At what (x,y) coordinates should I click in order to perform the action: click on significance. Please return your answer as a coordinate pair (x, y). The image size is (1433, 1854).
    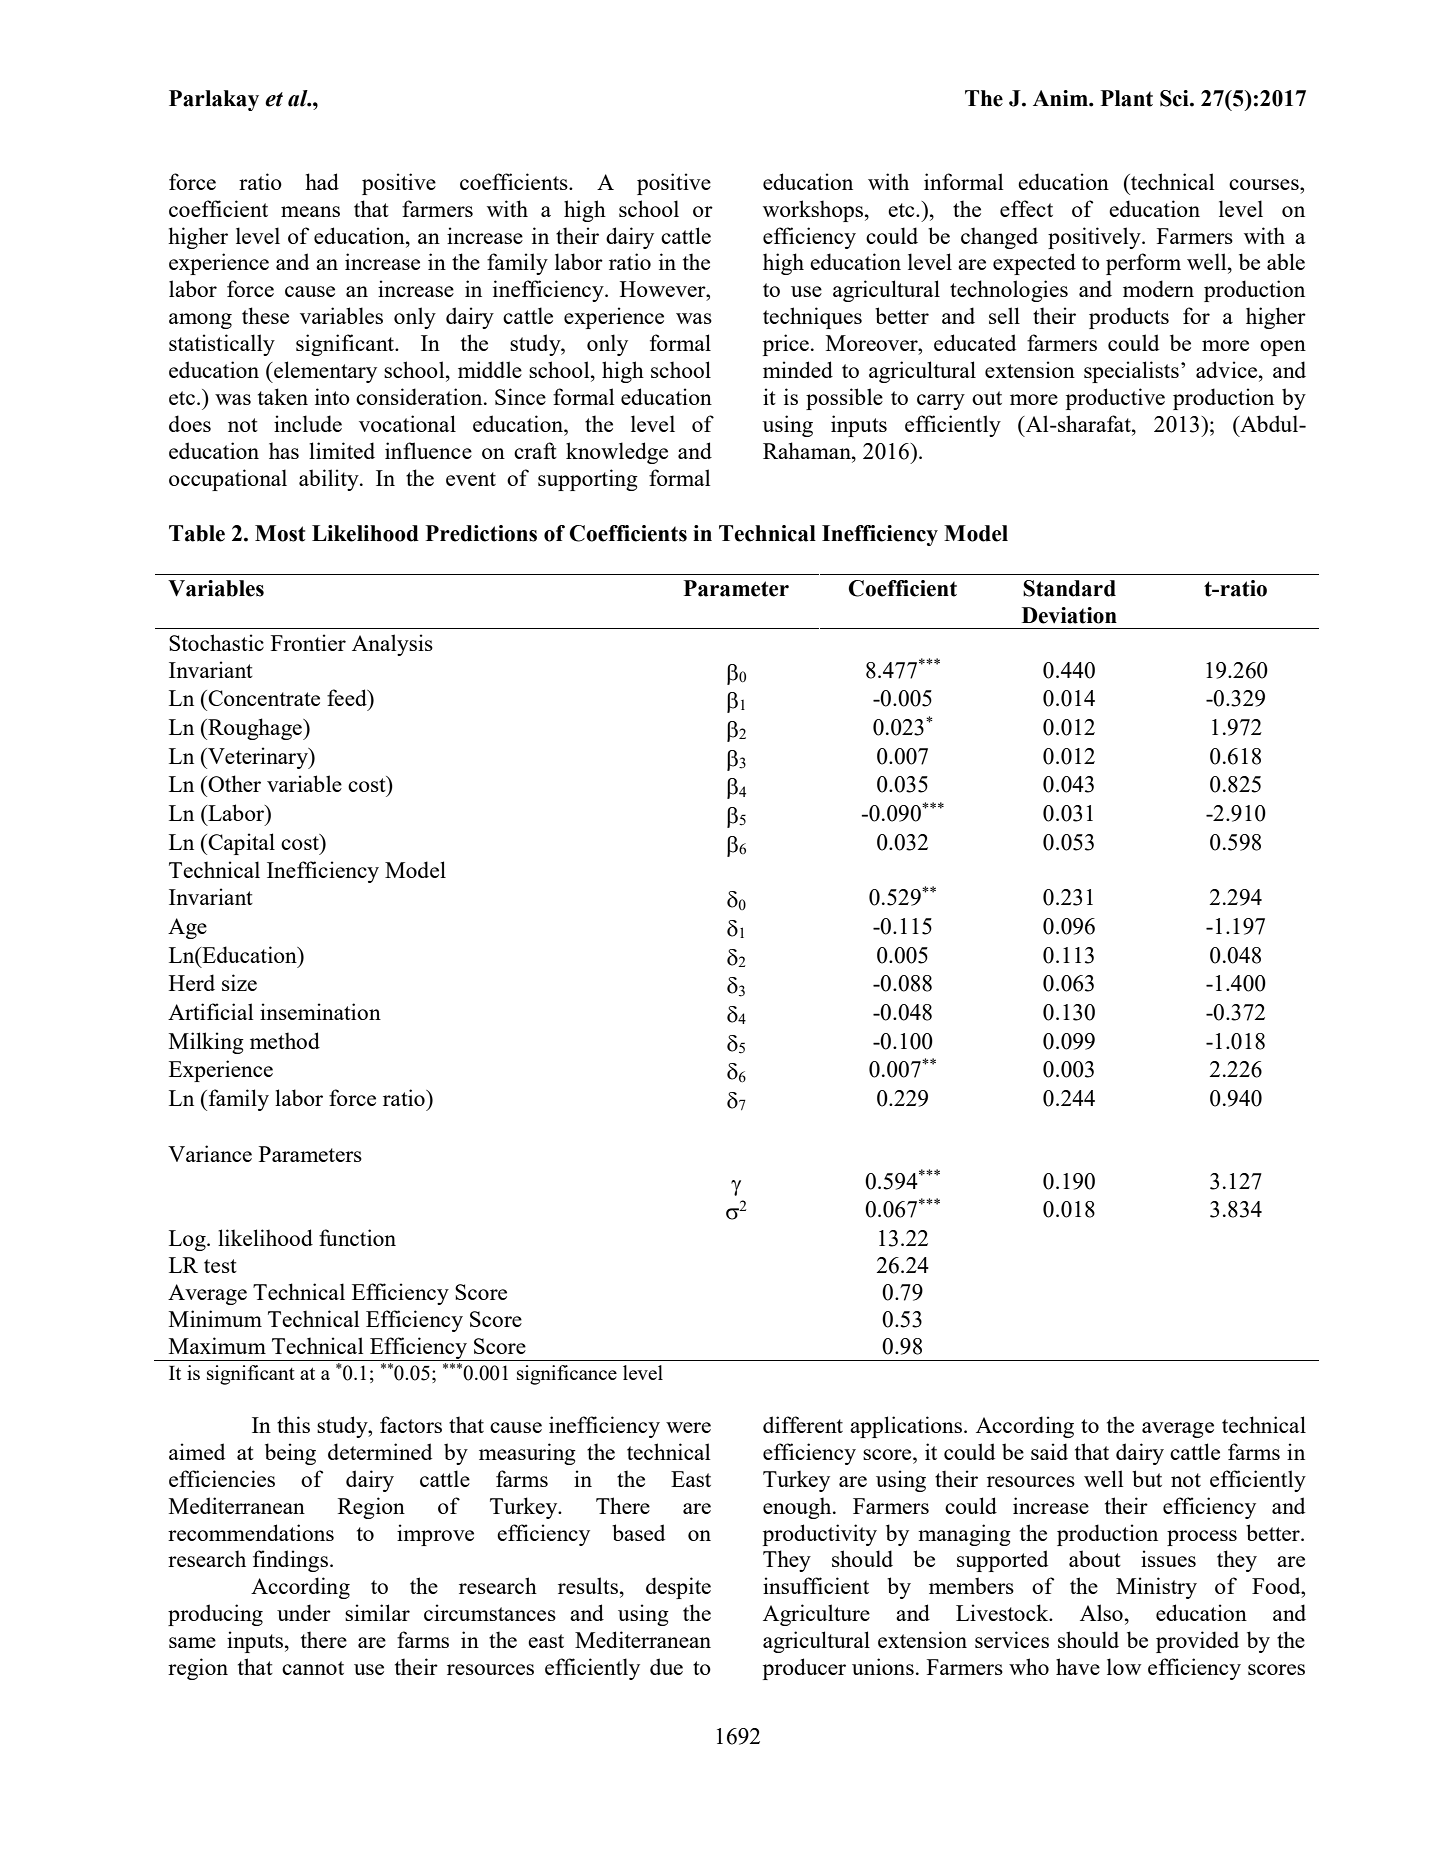
    Looking at the image, I should click on (567, 1375).
